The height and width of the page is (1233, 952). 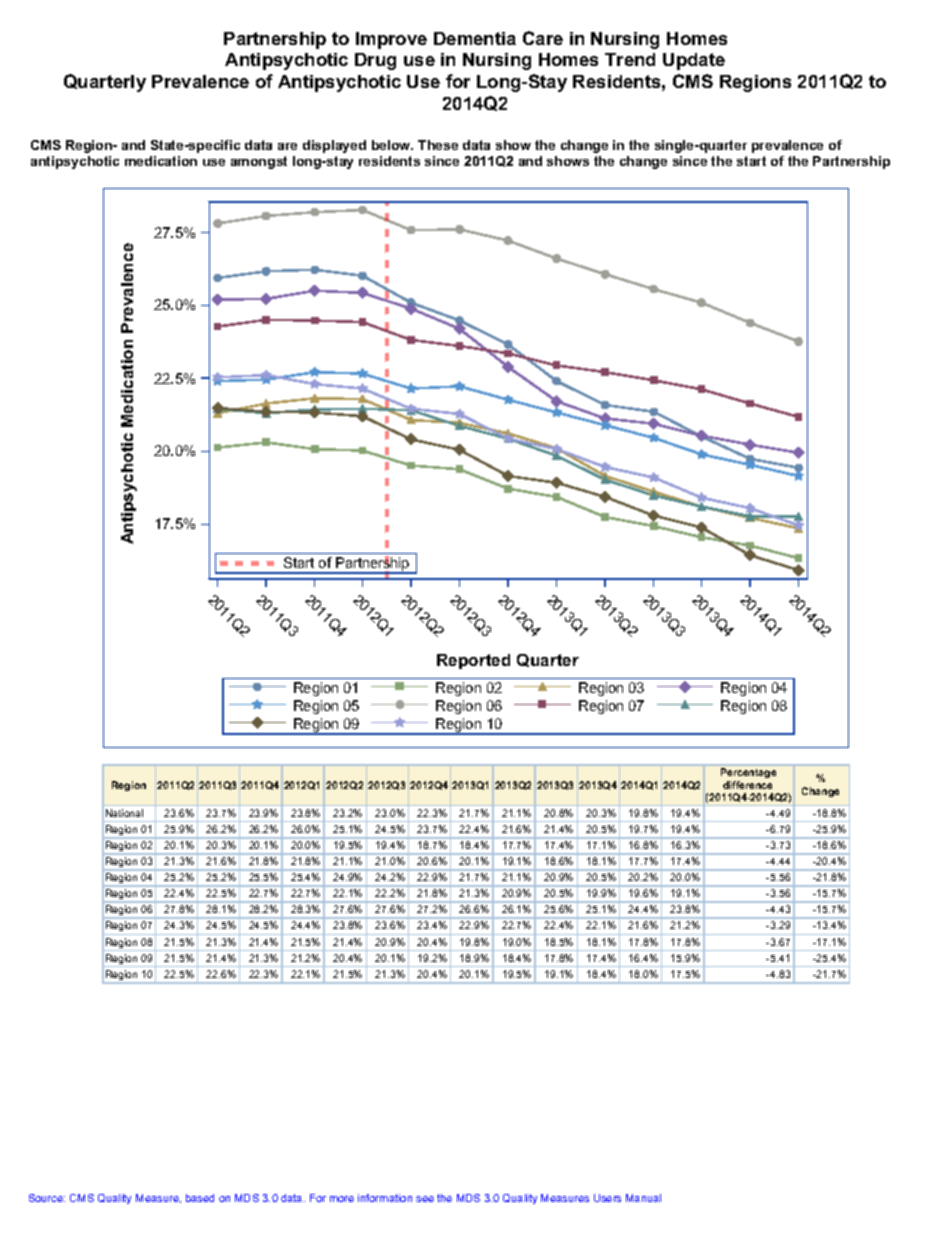 What do you see at coordinates (475, 38) in the page?
I see `Dementia` at bounding box center [475, 38].
